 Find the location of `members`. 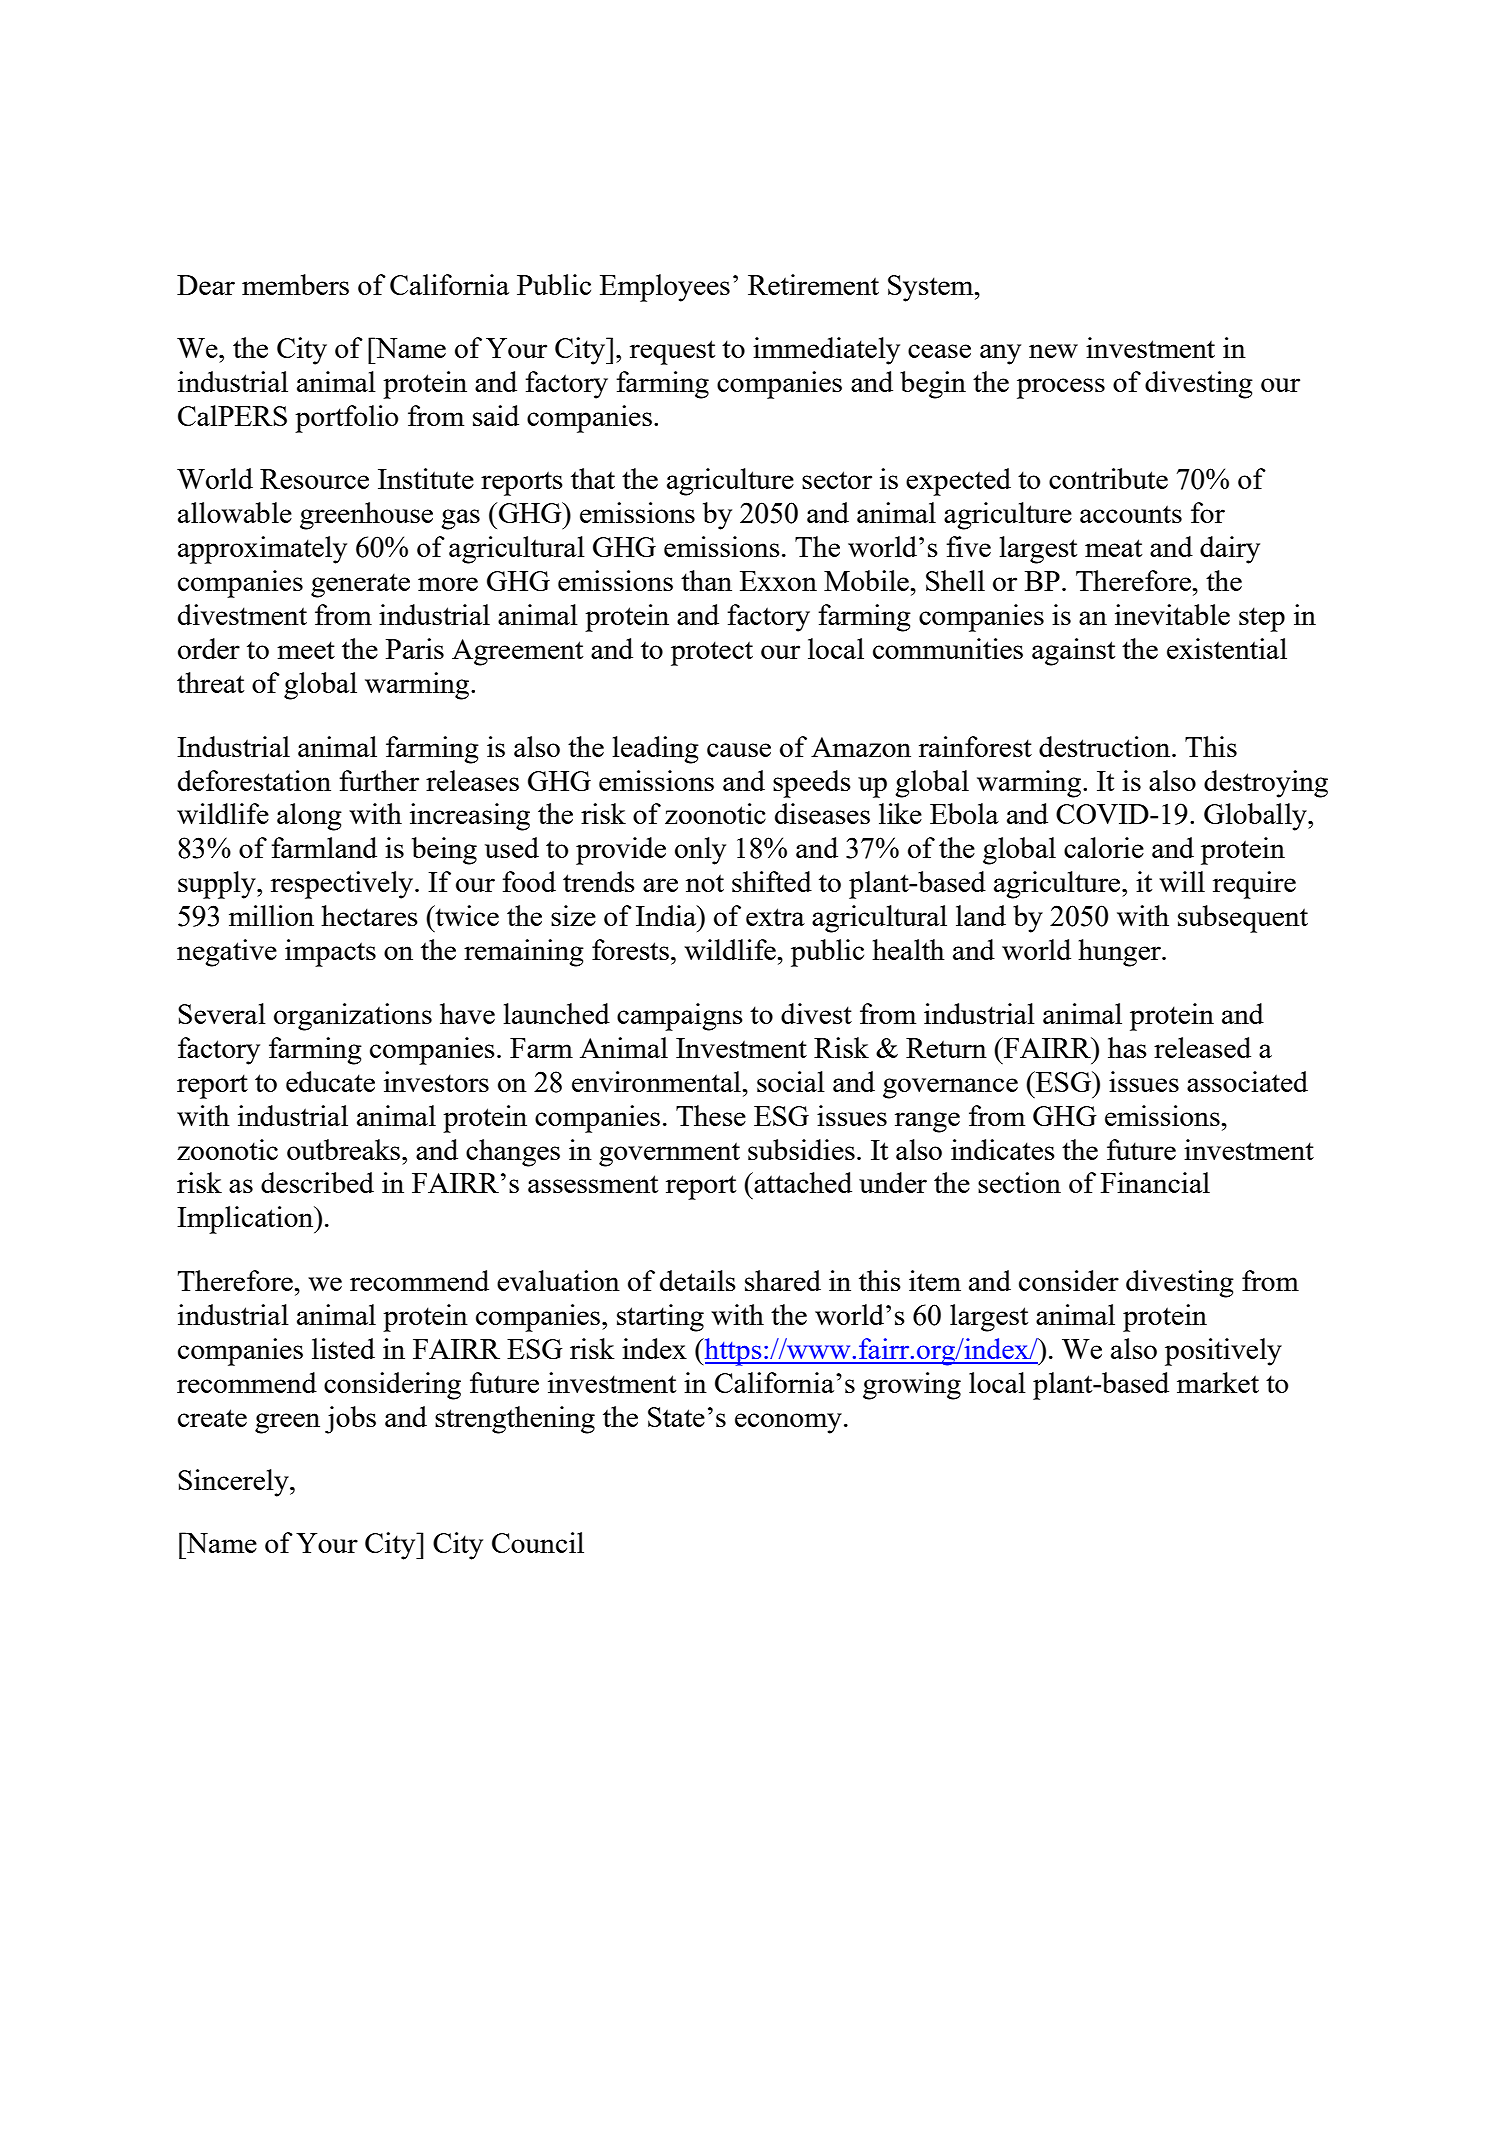

members is located at coordinates (295, 284).
